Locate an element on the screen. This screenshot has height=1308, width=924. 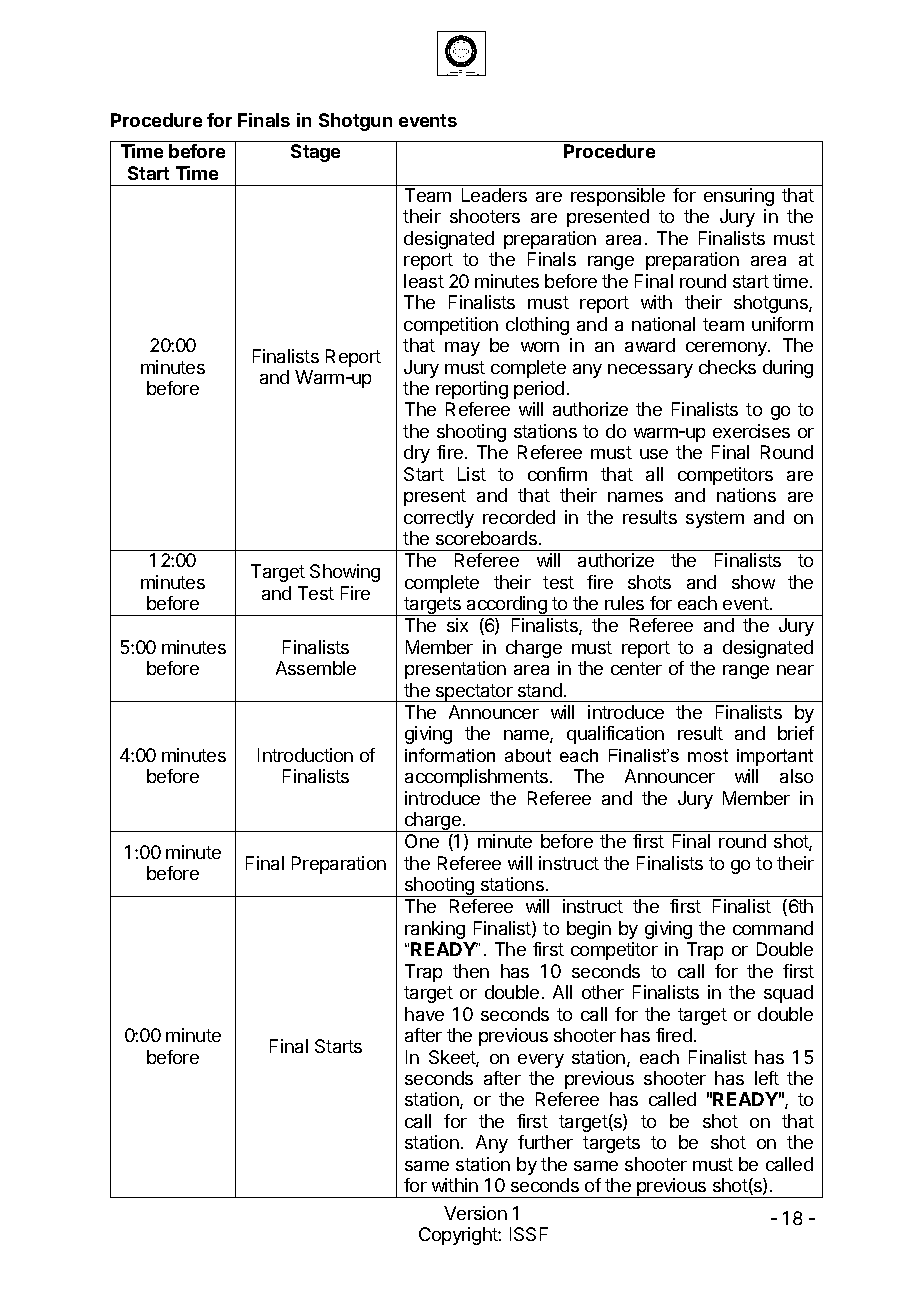
left is located at coordinates (767, 1078).
